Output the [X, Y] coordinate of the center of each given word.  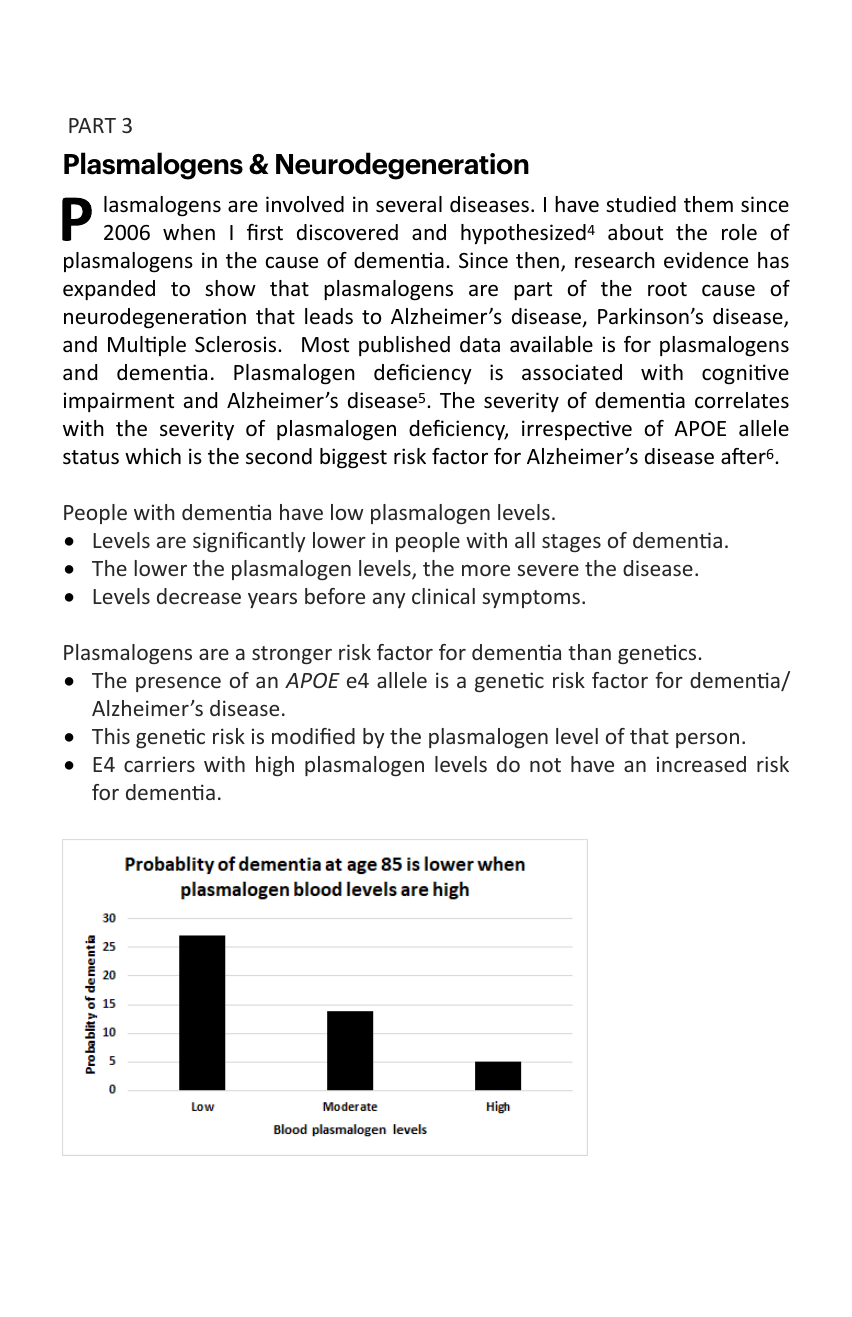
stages [571, 543]
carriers [159, 764]
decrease [199, 596]
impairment [119, 402]
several [409, 204]
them [708, 204]
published [404, 346]
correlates [742, 400]
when [189, 232]
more [486, 570]
